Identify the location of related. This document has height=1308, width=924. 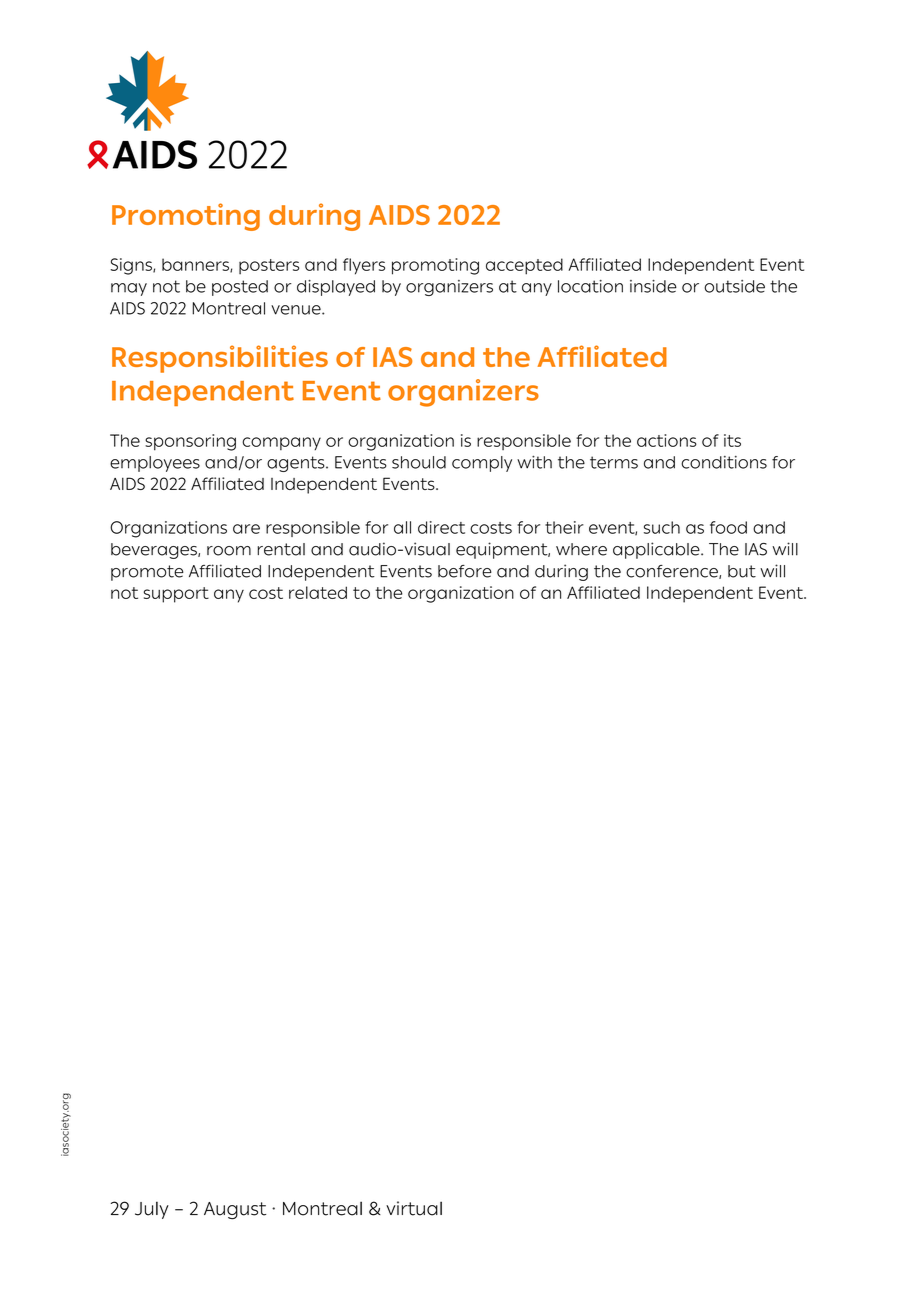
(318, 592).
